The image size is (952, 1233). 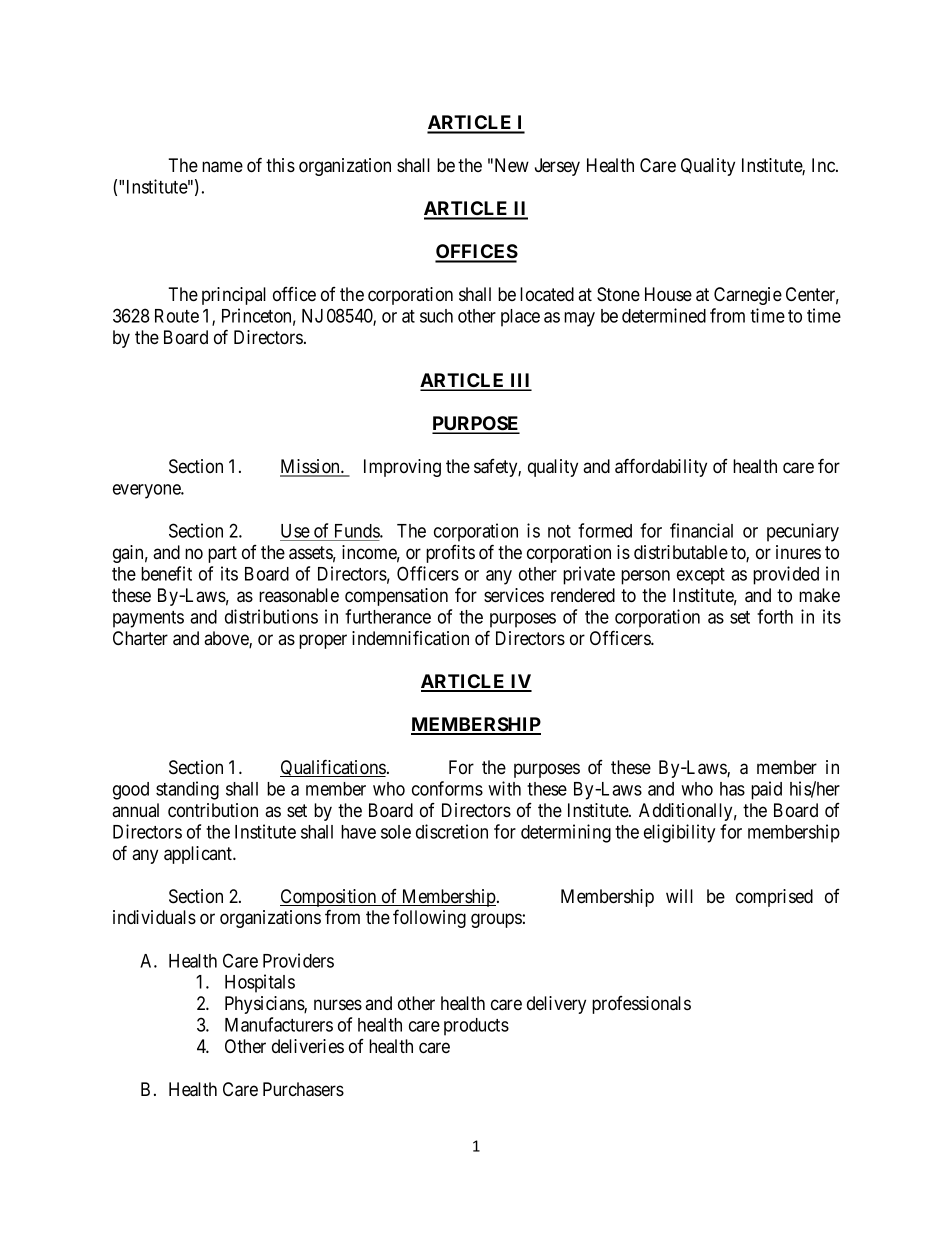 I want to click on Jersey, so click(x=557, y=167).
